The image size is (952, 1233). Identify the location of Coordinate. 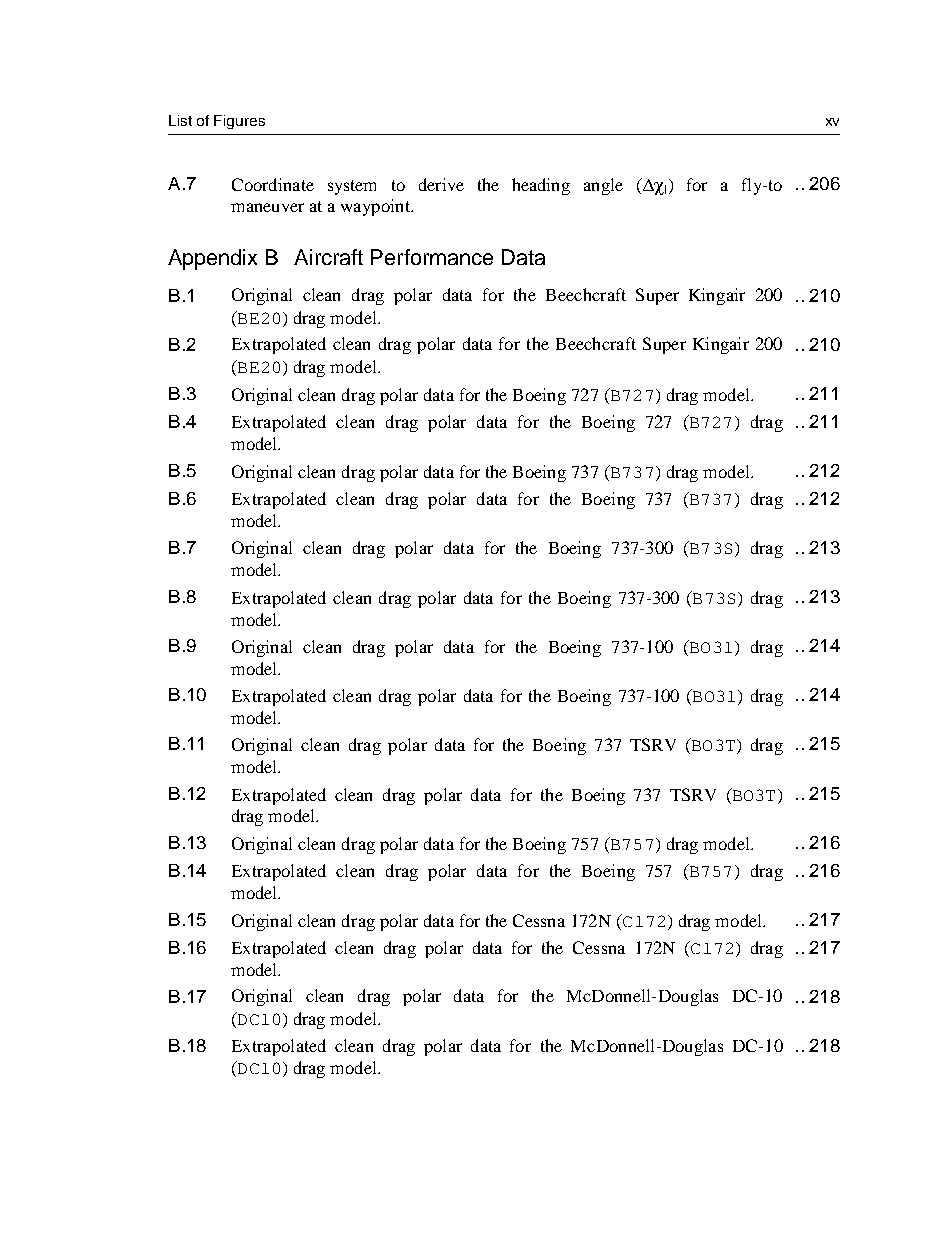
(273, 184).
